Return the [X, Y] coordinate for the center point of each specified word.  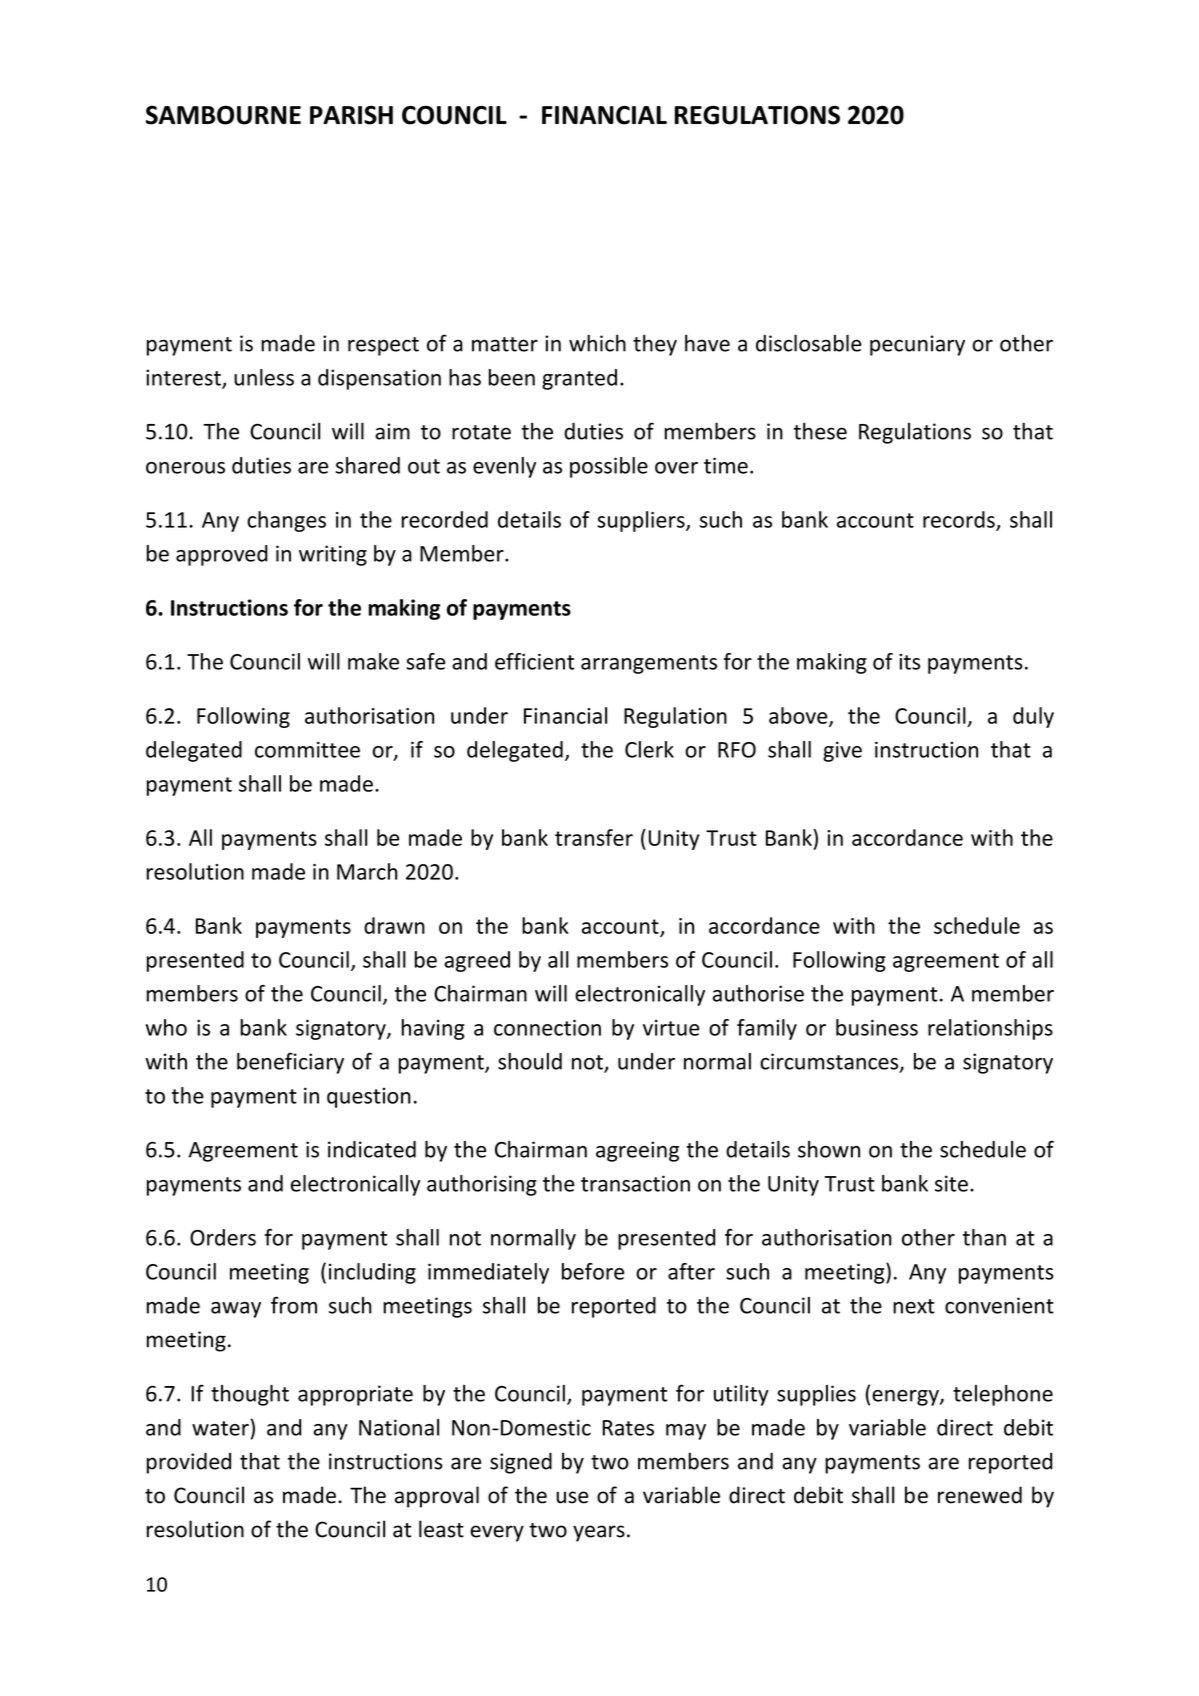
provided [189, 1463]
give [842, 751]
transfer [594, 837]
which [597, 343]
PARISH [351, 115]
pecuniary [917, 345]
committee [307, 749]
